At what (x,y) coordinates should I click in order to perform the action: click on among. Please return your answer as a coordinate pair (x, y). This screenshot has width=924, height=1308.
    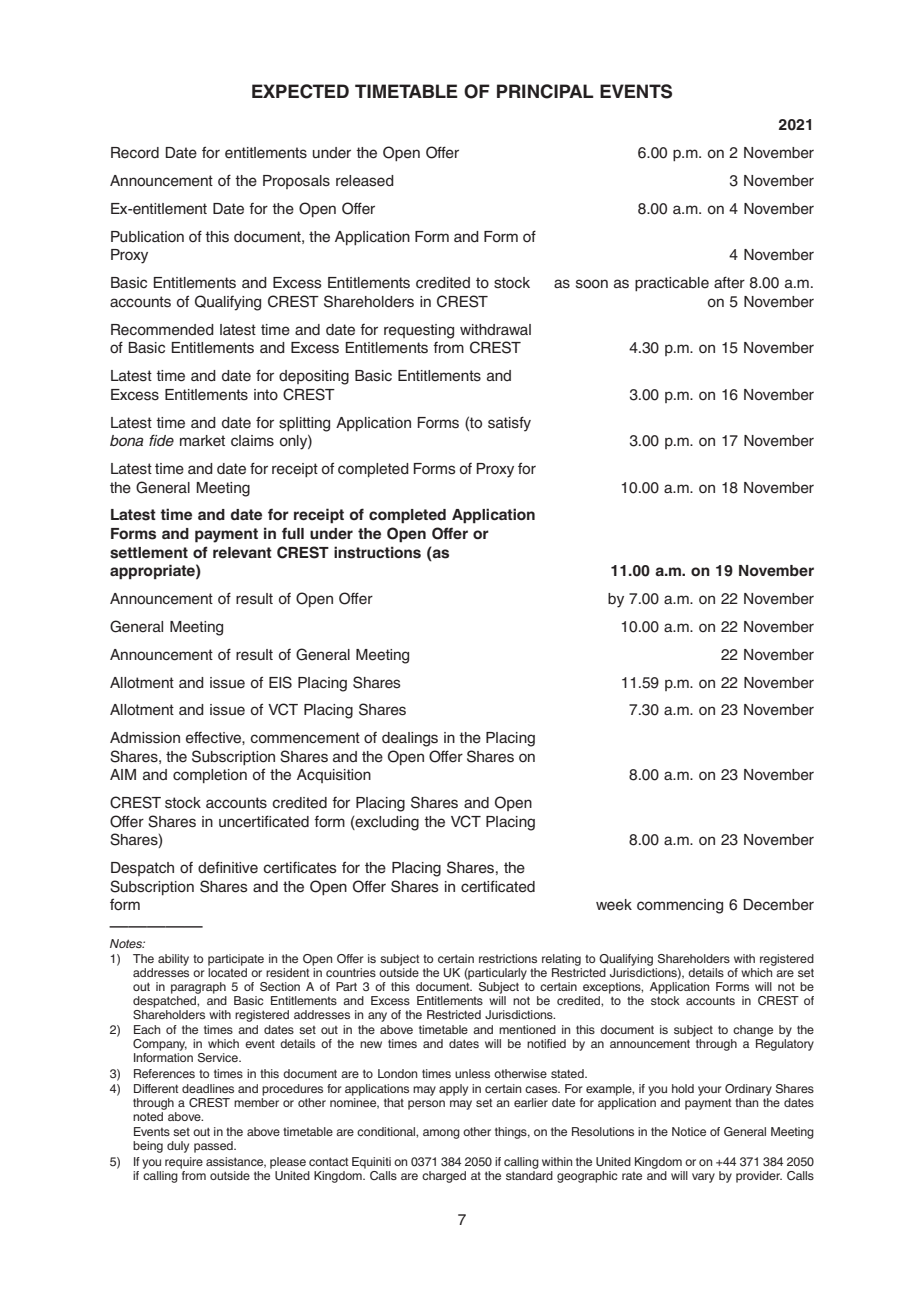
    Looking at the image, I should click on (441, 1134).
